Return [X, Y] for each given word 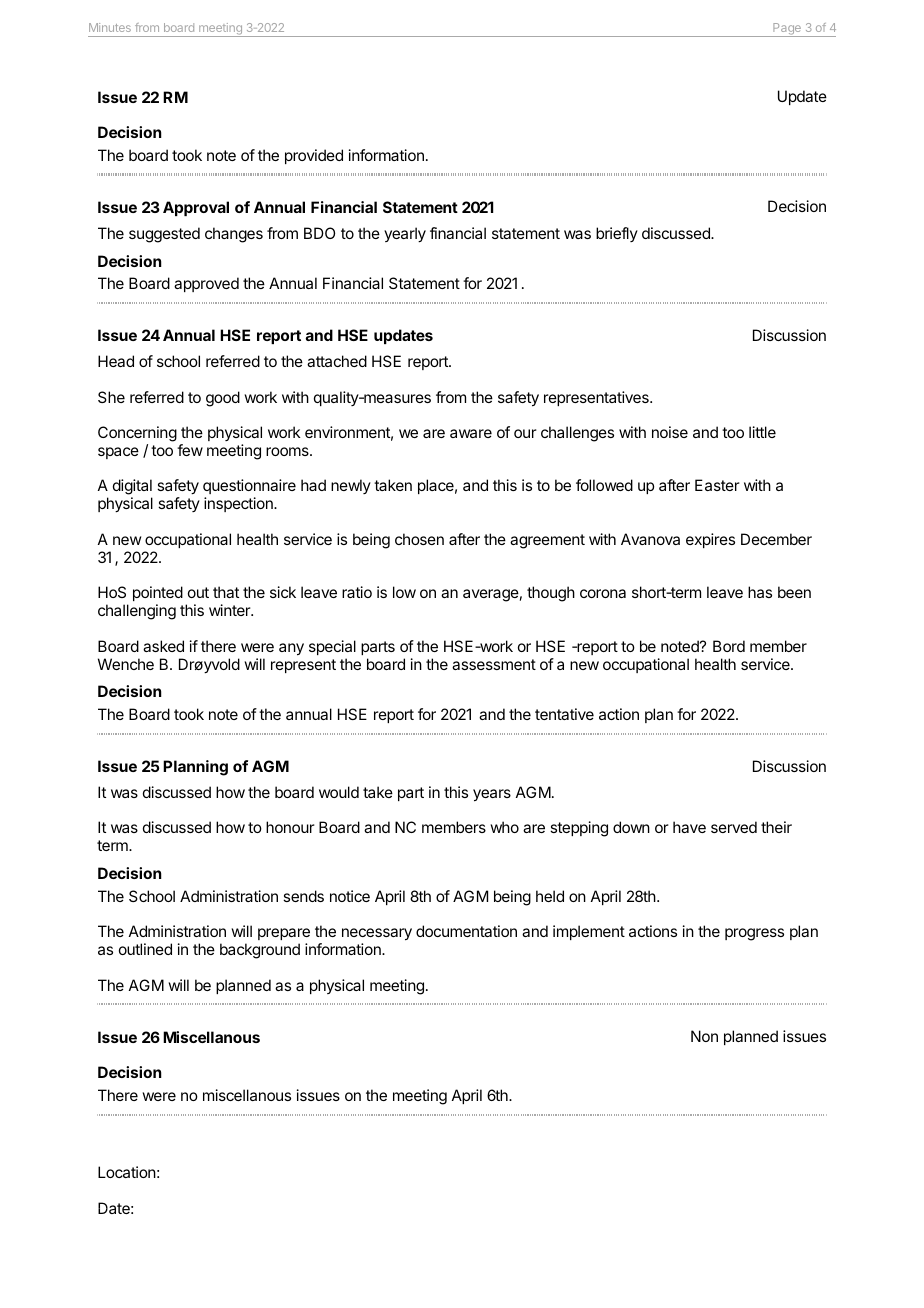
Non [704, 1036]
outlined [145, 949]
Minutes [110, 27]
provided [314, 156]
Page [787, 30]
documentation [466, 931]
